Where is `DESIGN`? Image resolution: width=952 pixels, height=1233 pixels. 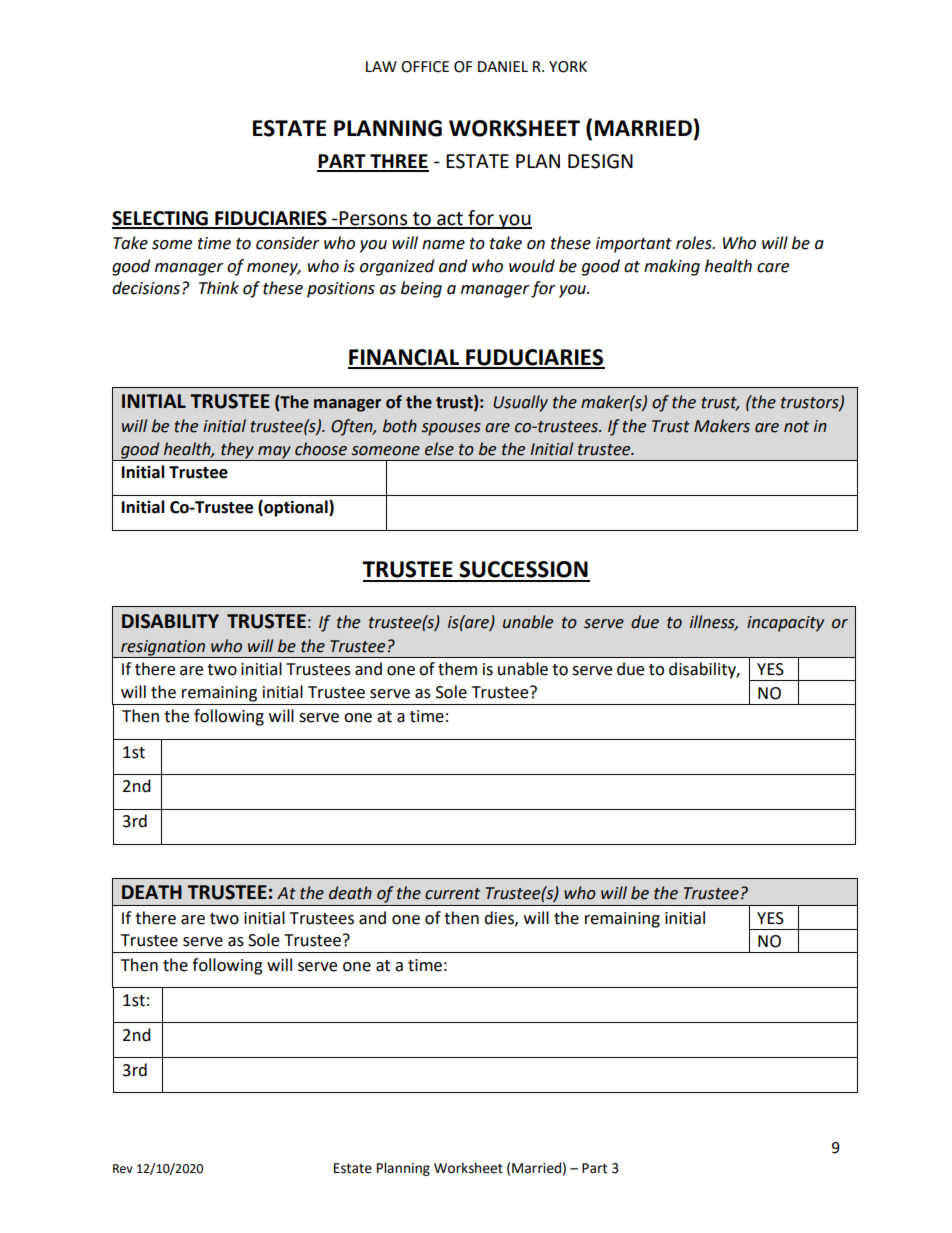
DESIGN is located at coordinates (600, 161).
